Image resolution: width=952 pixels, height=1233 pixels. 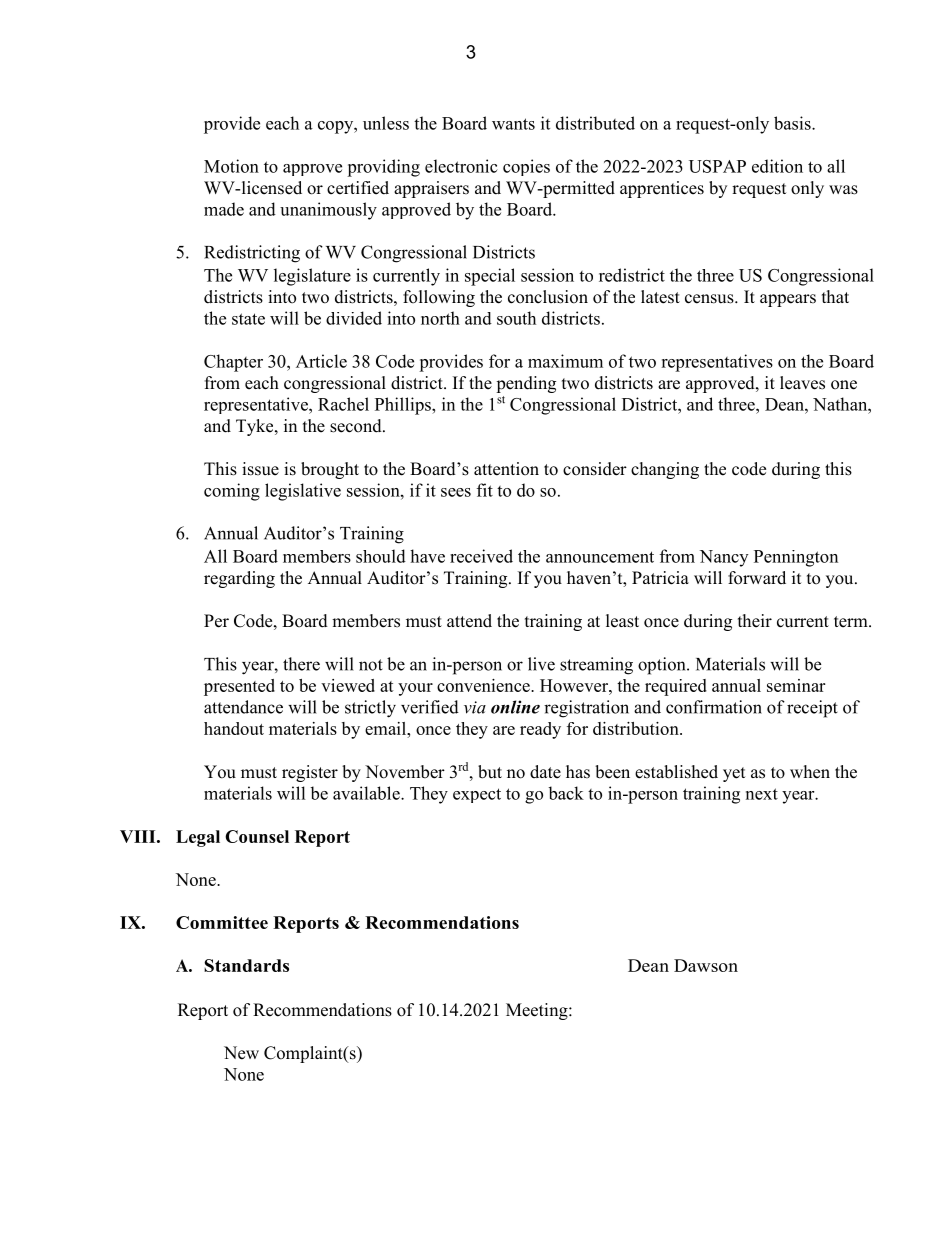 What do you see at coordinates (526, 167) in the document?
I see `copies` at bounding box center [526, 167].
